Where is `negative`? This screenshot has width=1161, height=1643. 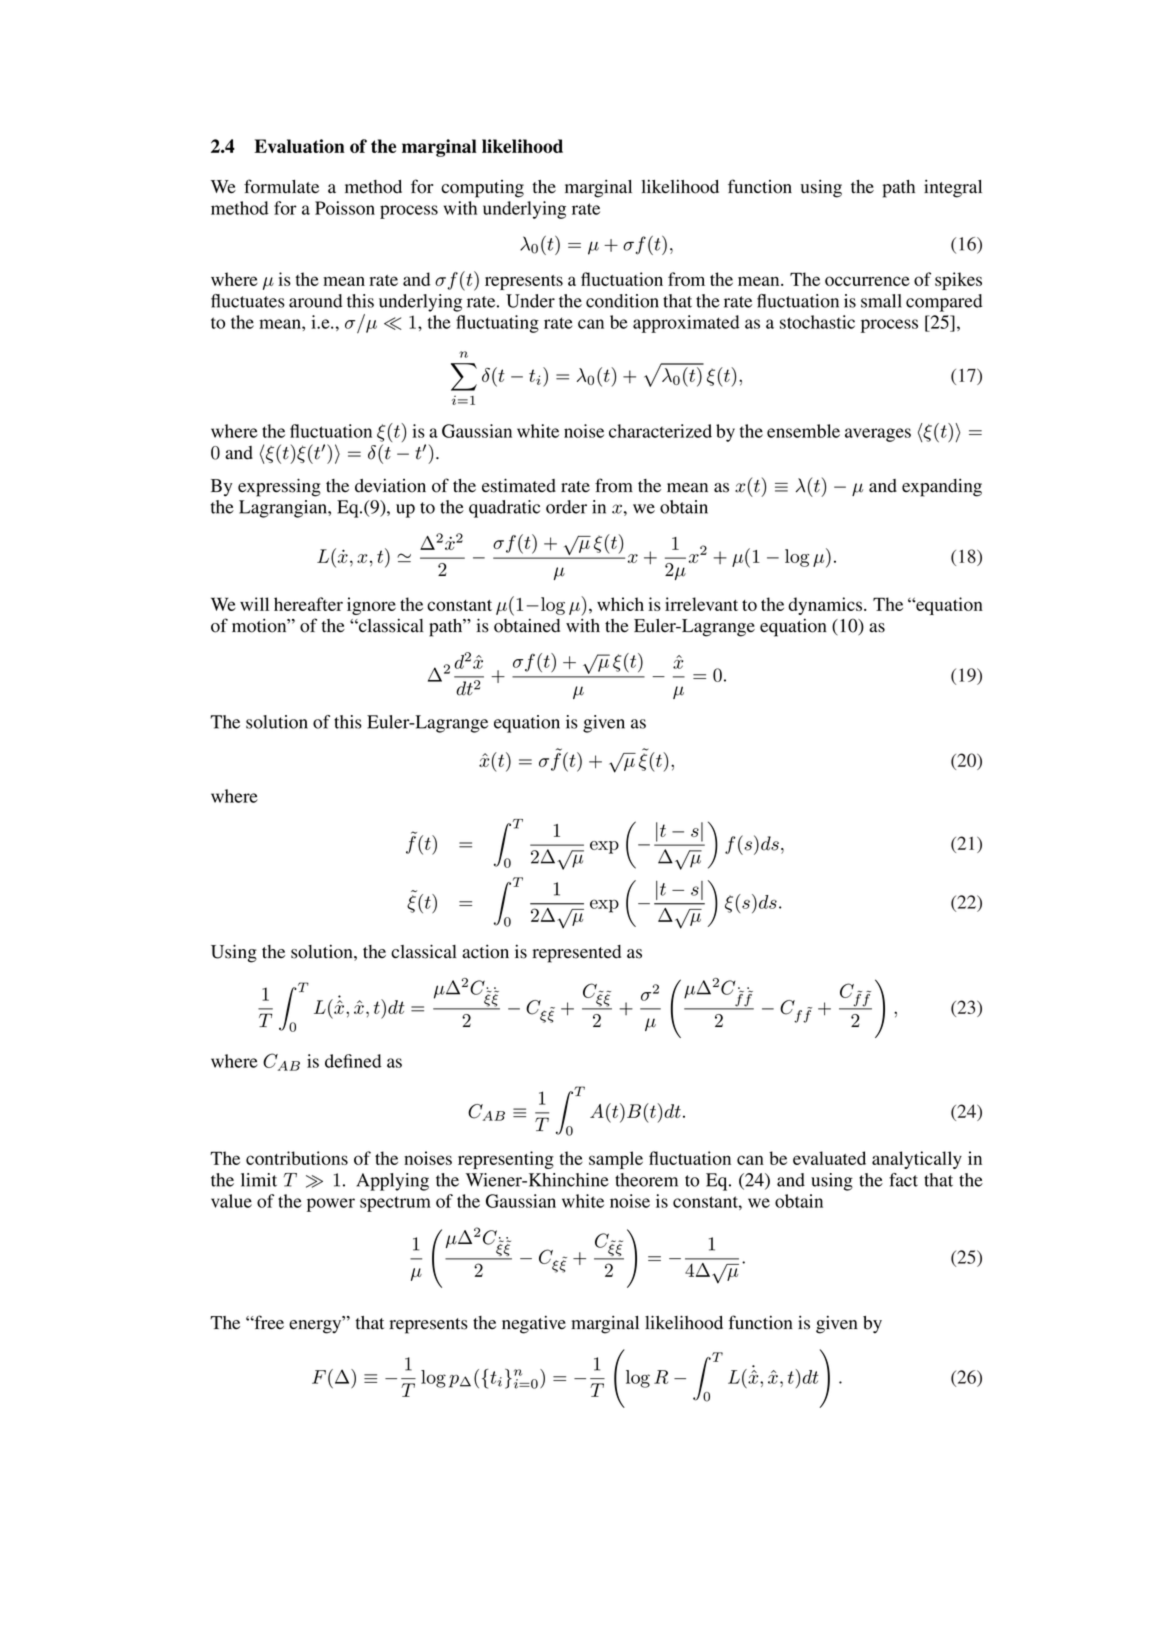
negative is located at coordinates (534, 1324).
